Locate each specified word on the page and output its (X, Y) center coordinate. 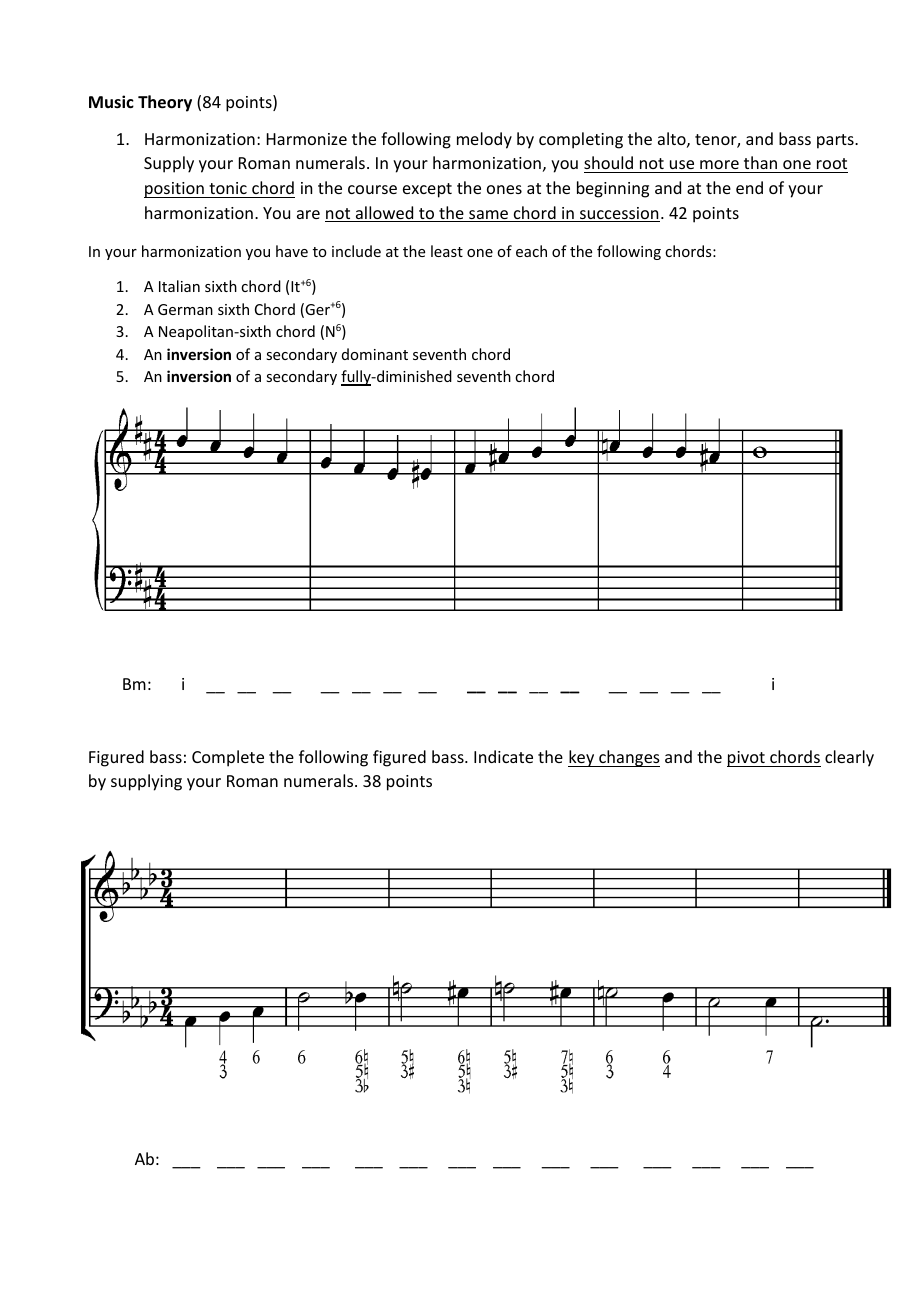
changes (628, 758)
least (447, 251)
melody (484, 140)
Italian (179, 286)
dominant (375, 354)
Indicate (503, 756)
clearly (849, 758)
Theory (165, 103)
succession (619, 214)
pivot (747, 759)
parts (836, 141)
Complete (228, 758)
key (582, 758)
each (531, 251)
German (185, 309)
